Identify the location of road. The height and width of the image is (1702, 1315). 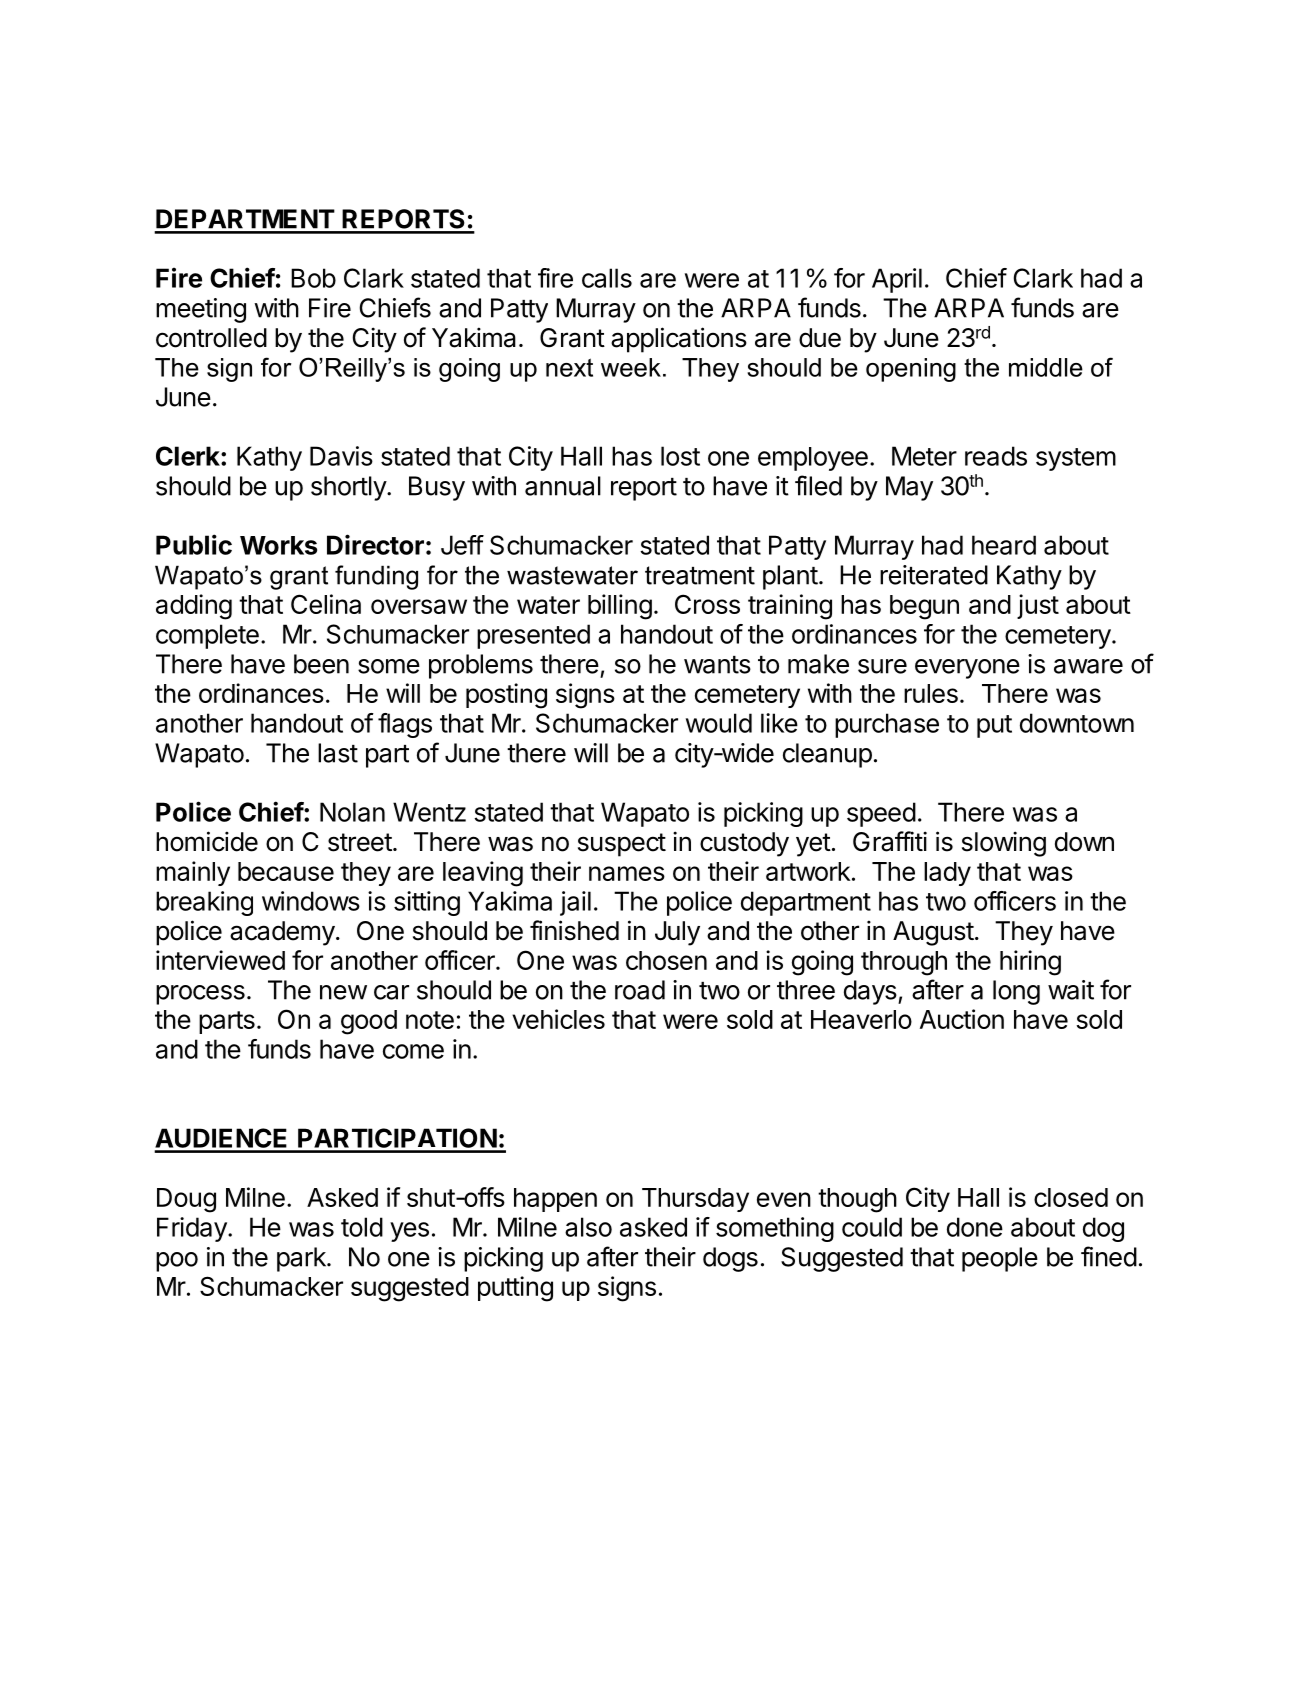
(640, 990).
